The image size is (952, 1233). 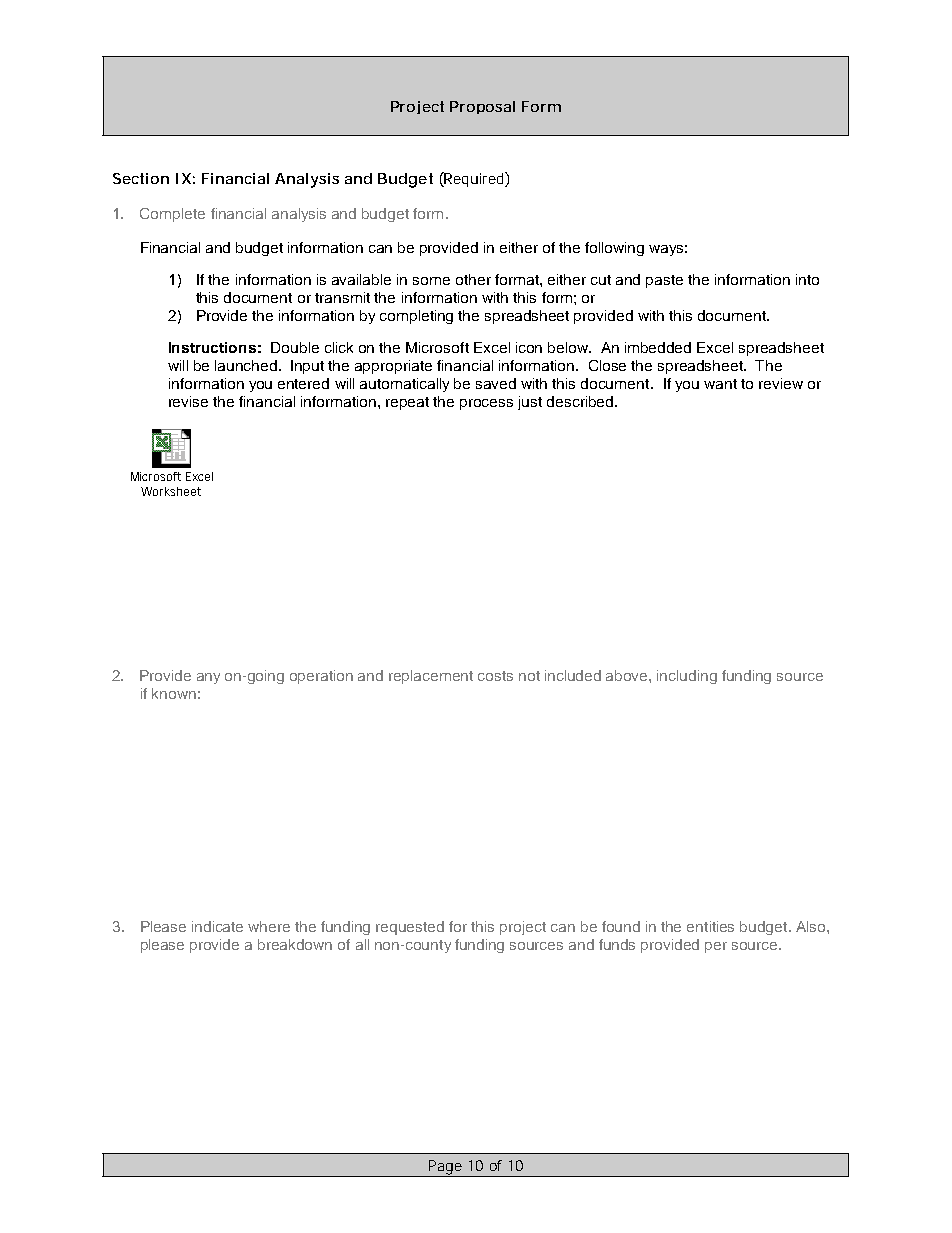 What do you see at coordinates (687, 677) in the page?
I see `including` at bounding box center [687, 677].
